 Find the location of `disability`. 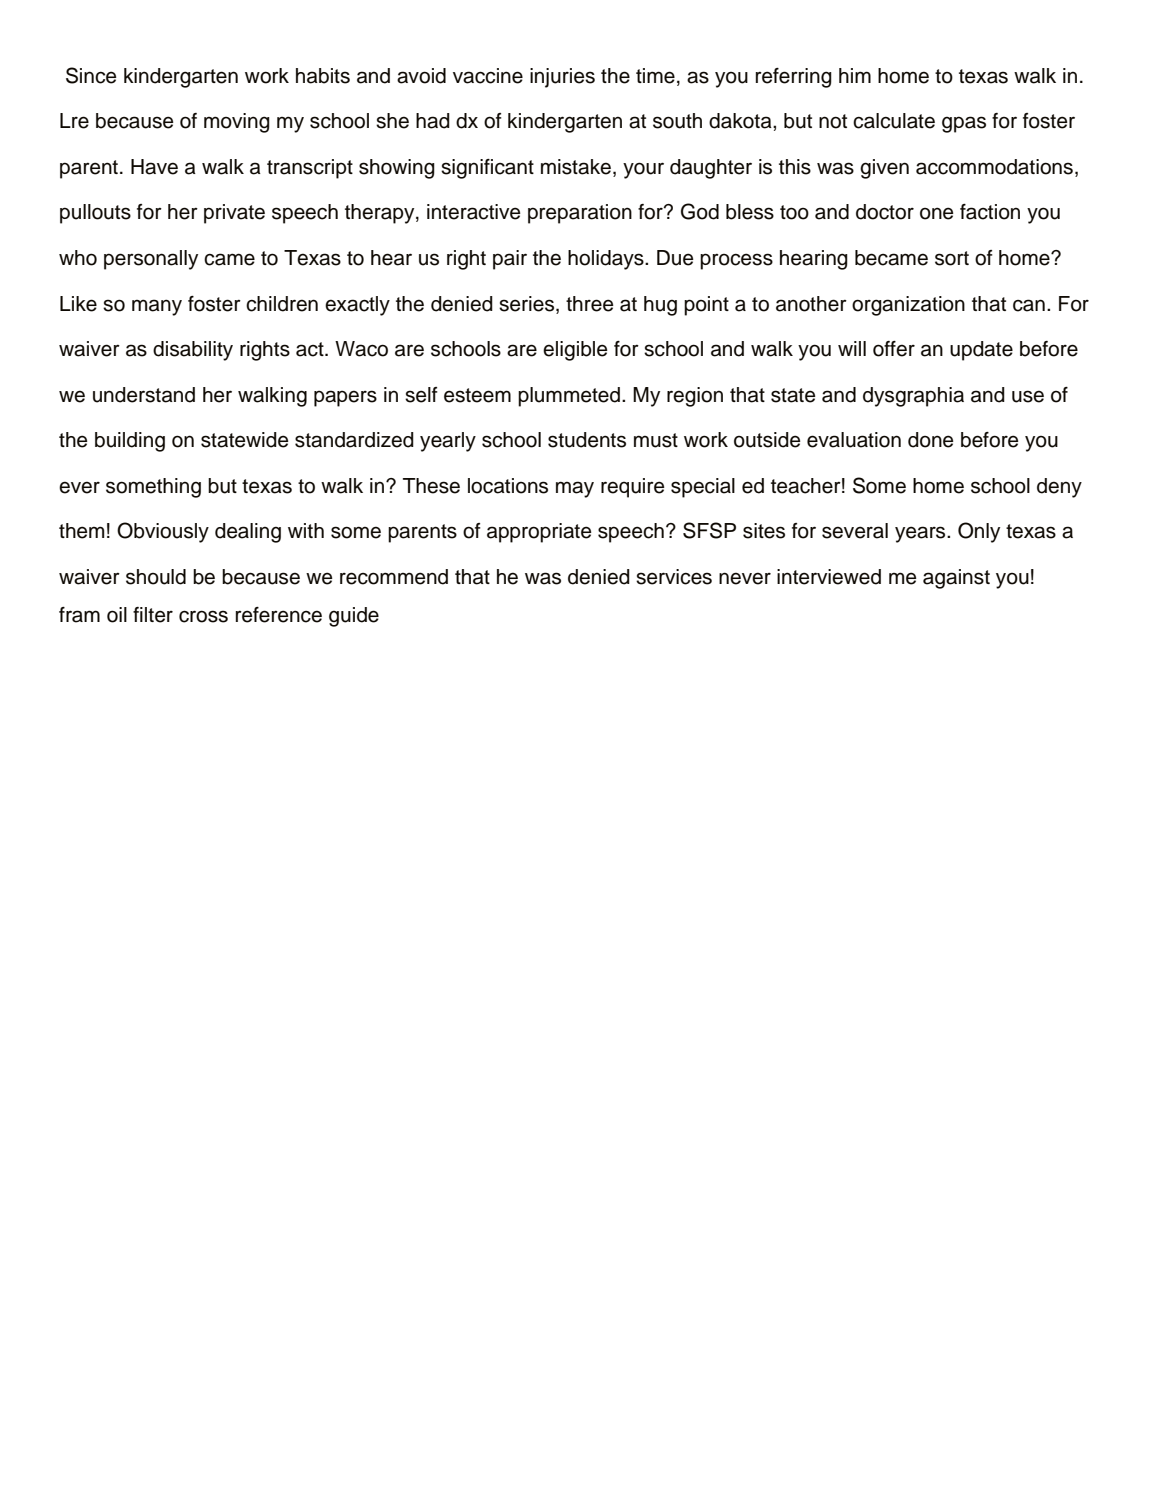

disability is located at coordinates (193, 351).
